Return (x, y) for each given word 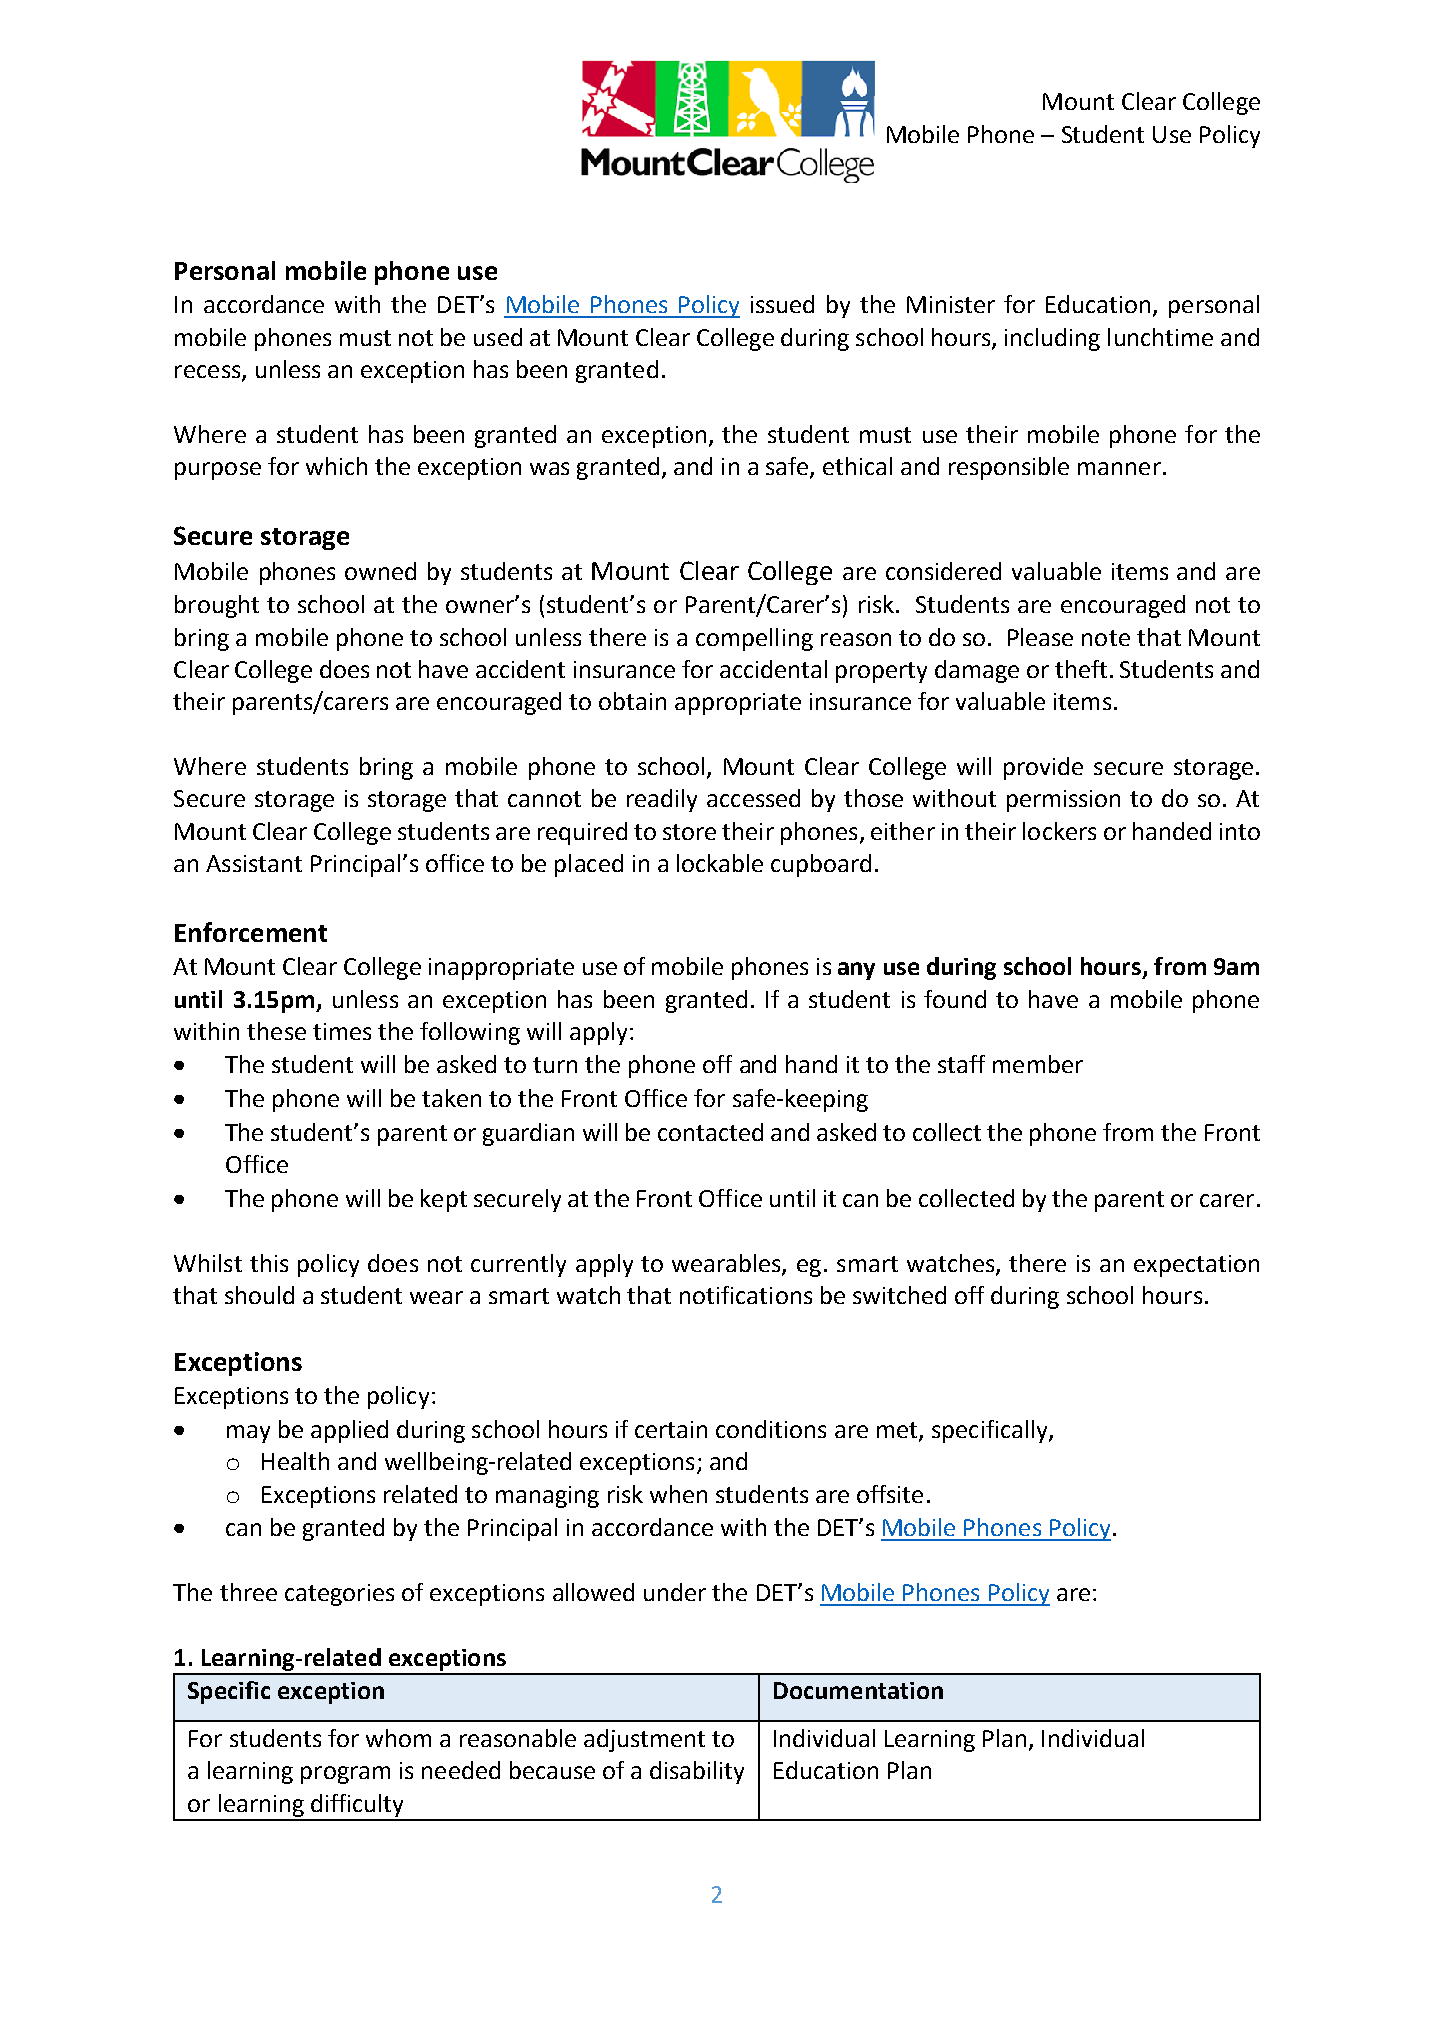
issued (782, 304)
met (898, 1431)
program (345, 1775)
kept (444, 1200)
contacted (710, 1132)
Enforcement (251, 932)
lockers (1059, 831)
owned (380, 571)
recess (209, 373)
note (1106, 638)
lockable (720, 863)
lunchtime (1160, 337)
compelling (754, 639)
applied (349, 1431)
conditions (771, 1429)
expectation (1196, 1266)
